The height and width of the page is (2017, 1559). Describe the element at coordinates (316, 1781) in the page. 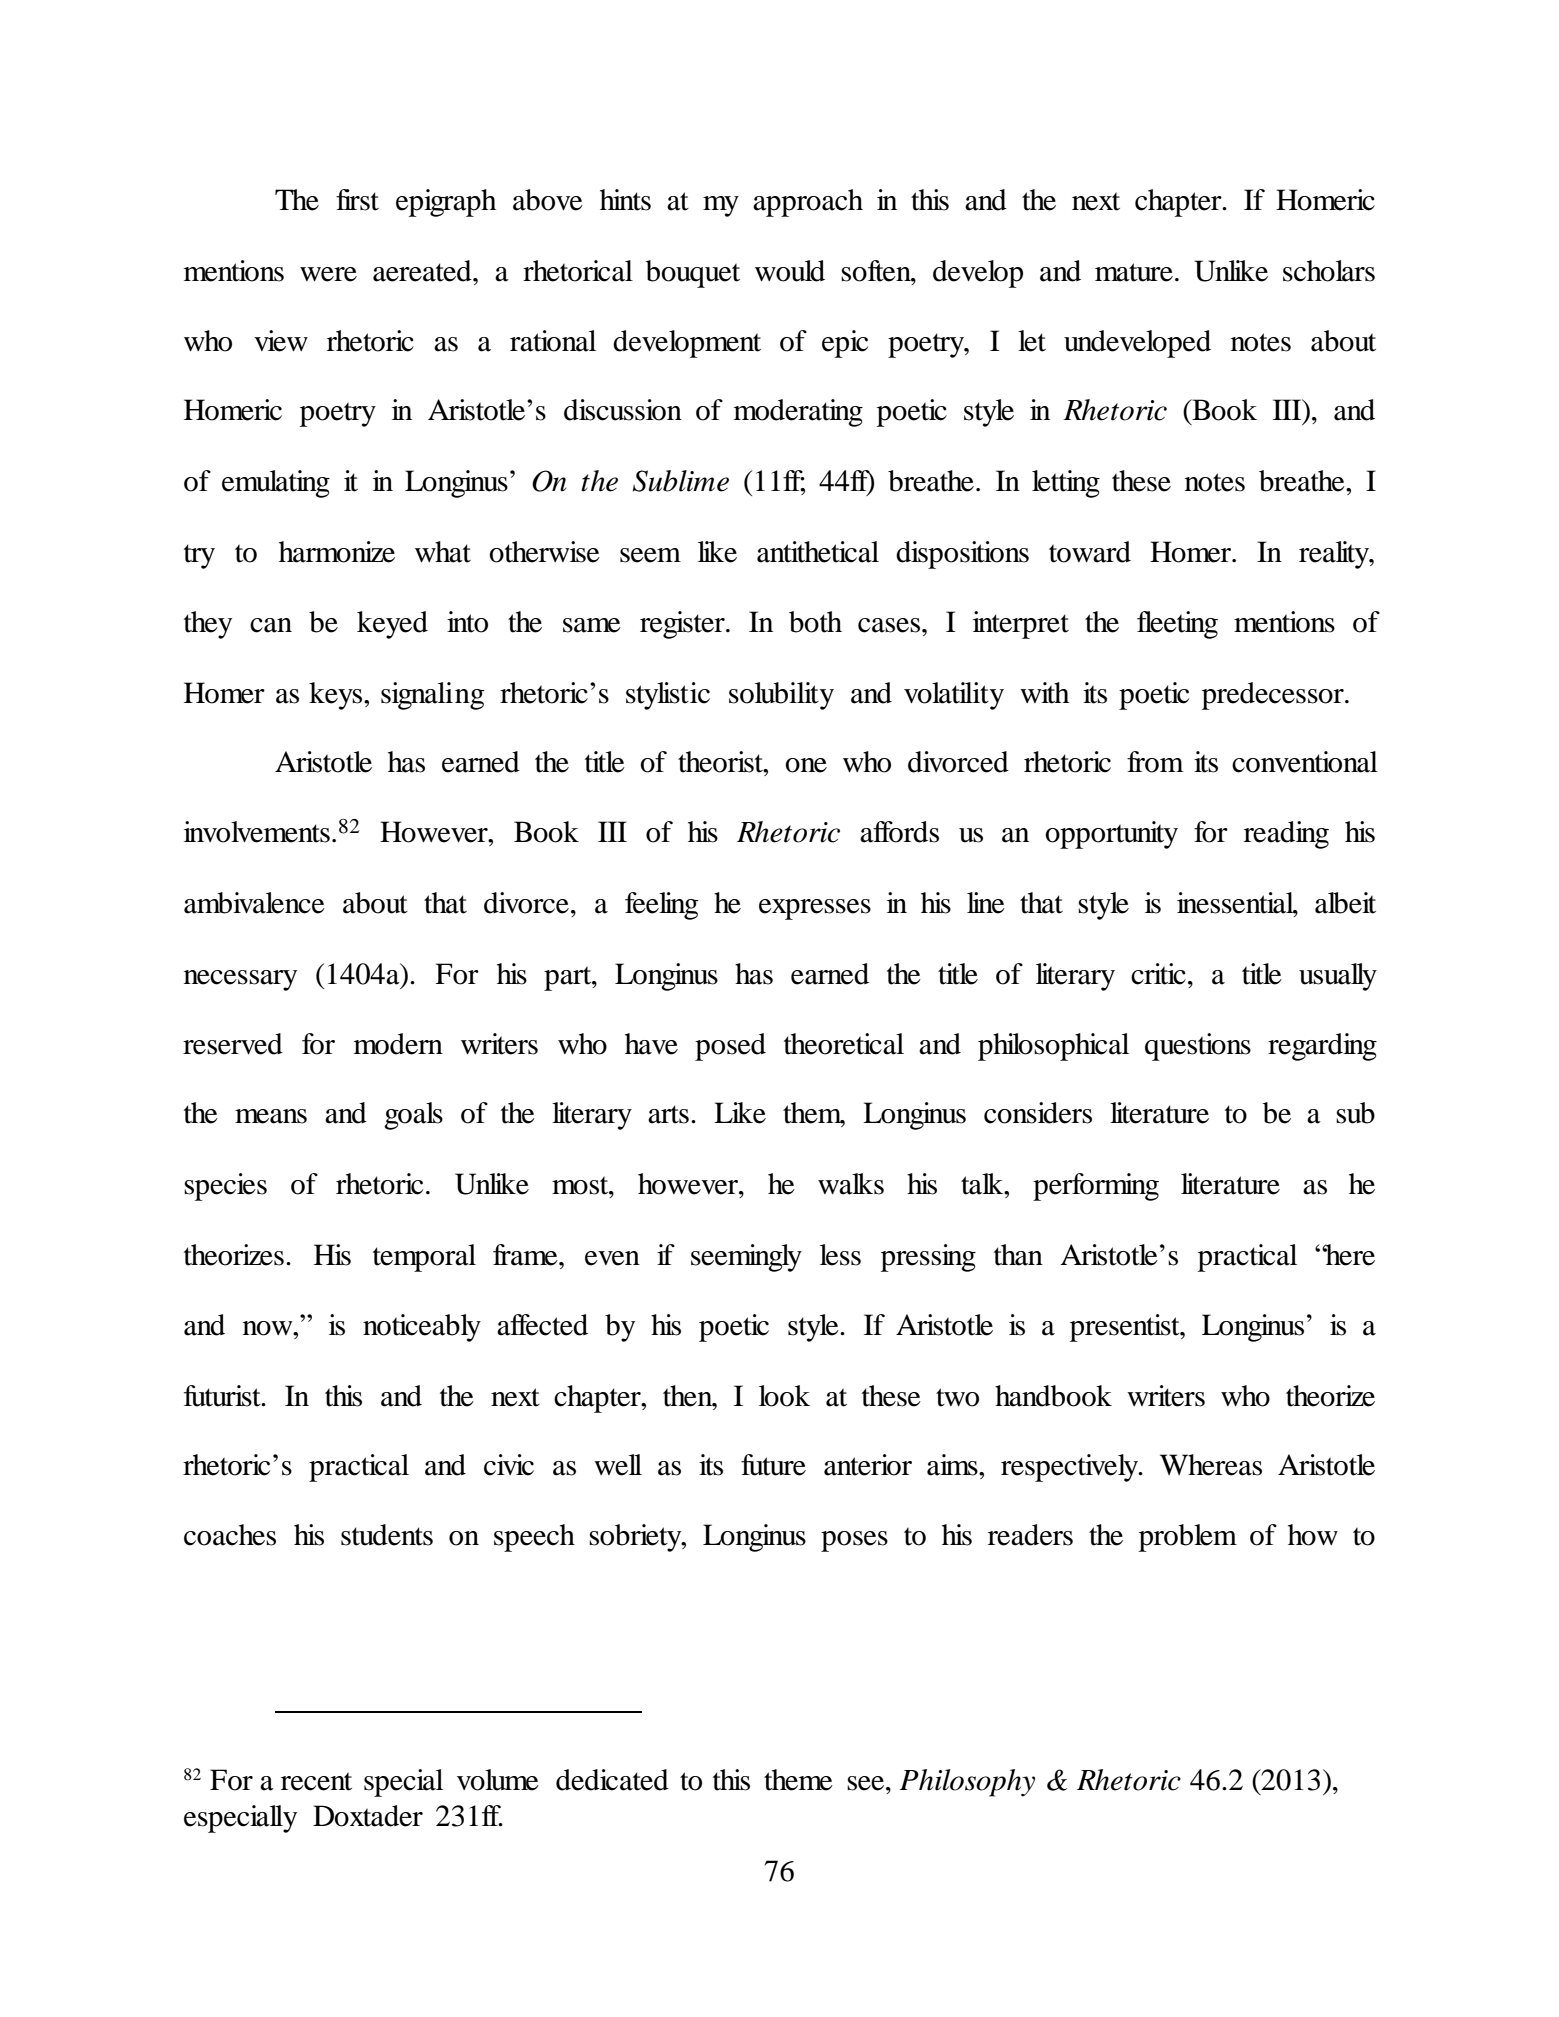

I see `recent` at that location.
